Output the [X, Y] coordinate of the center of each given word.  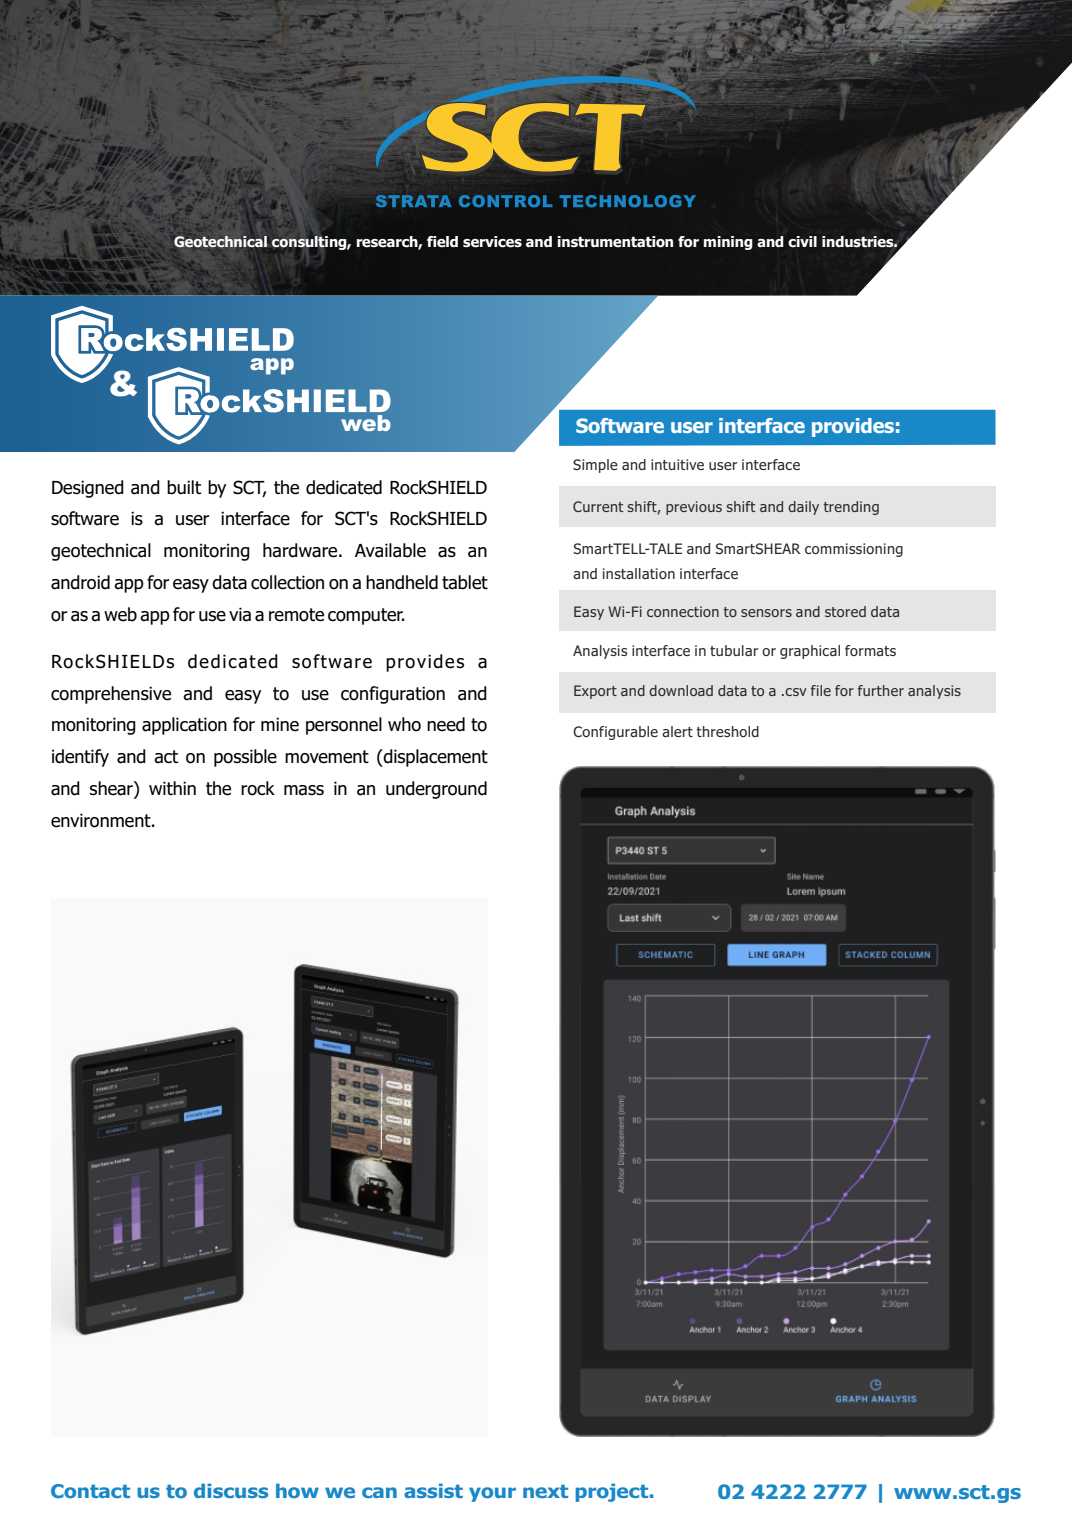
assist [433, 1490]
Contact [90, 1491]
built [184, 487]
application [184, 726]
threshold [727, 731]
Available [390, 550]
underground [436, 790]
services [492, 242]
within [172, 788]
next [545, 1491]
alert [677, 731]
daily [803, 508]
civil [802, 242]
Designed [88, 489]
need [446, 724]
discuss [231, 1490]
